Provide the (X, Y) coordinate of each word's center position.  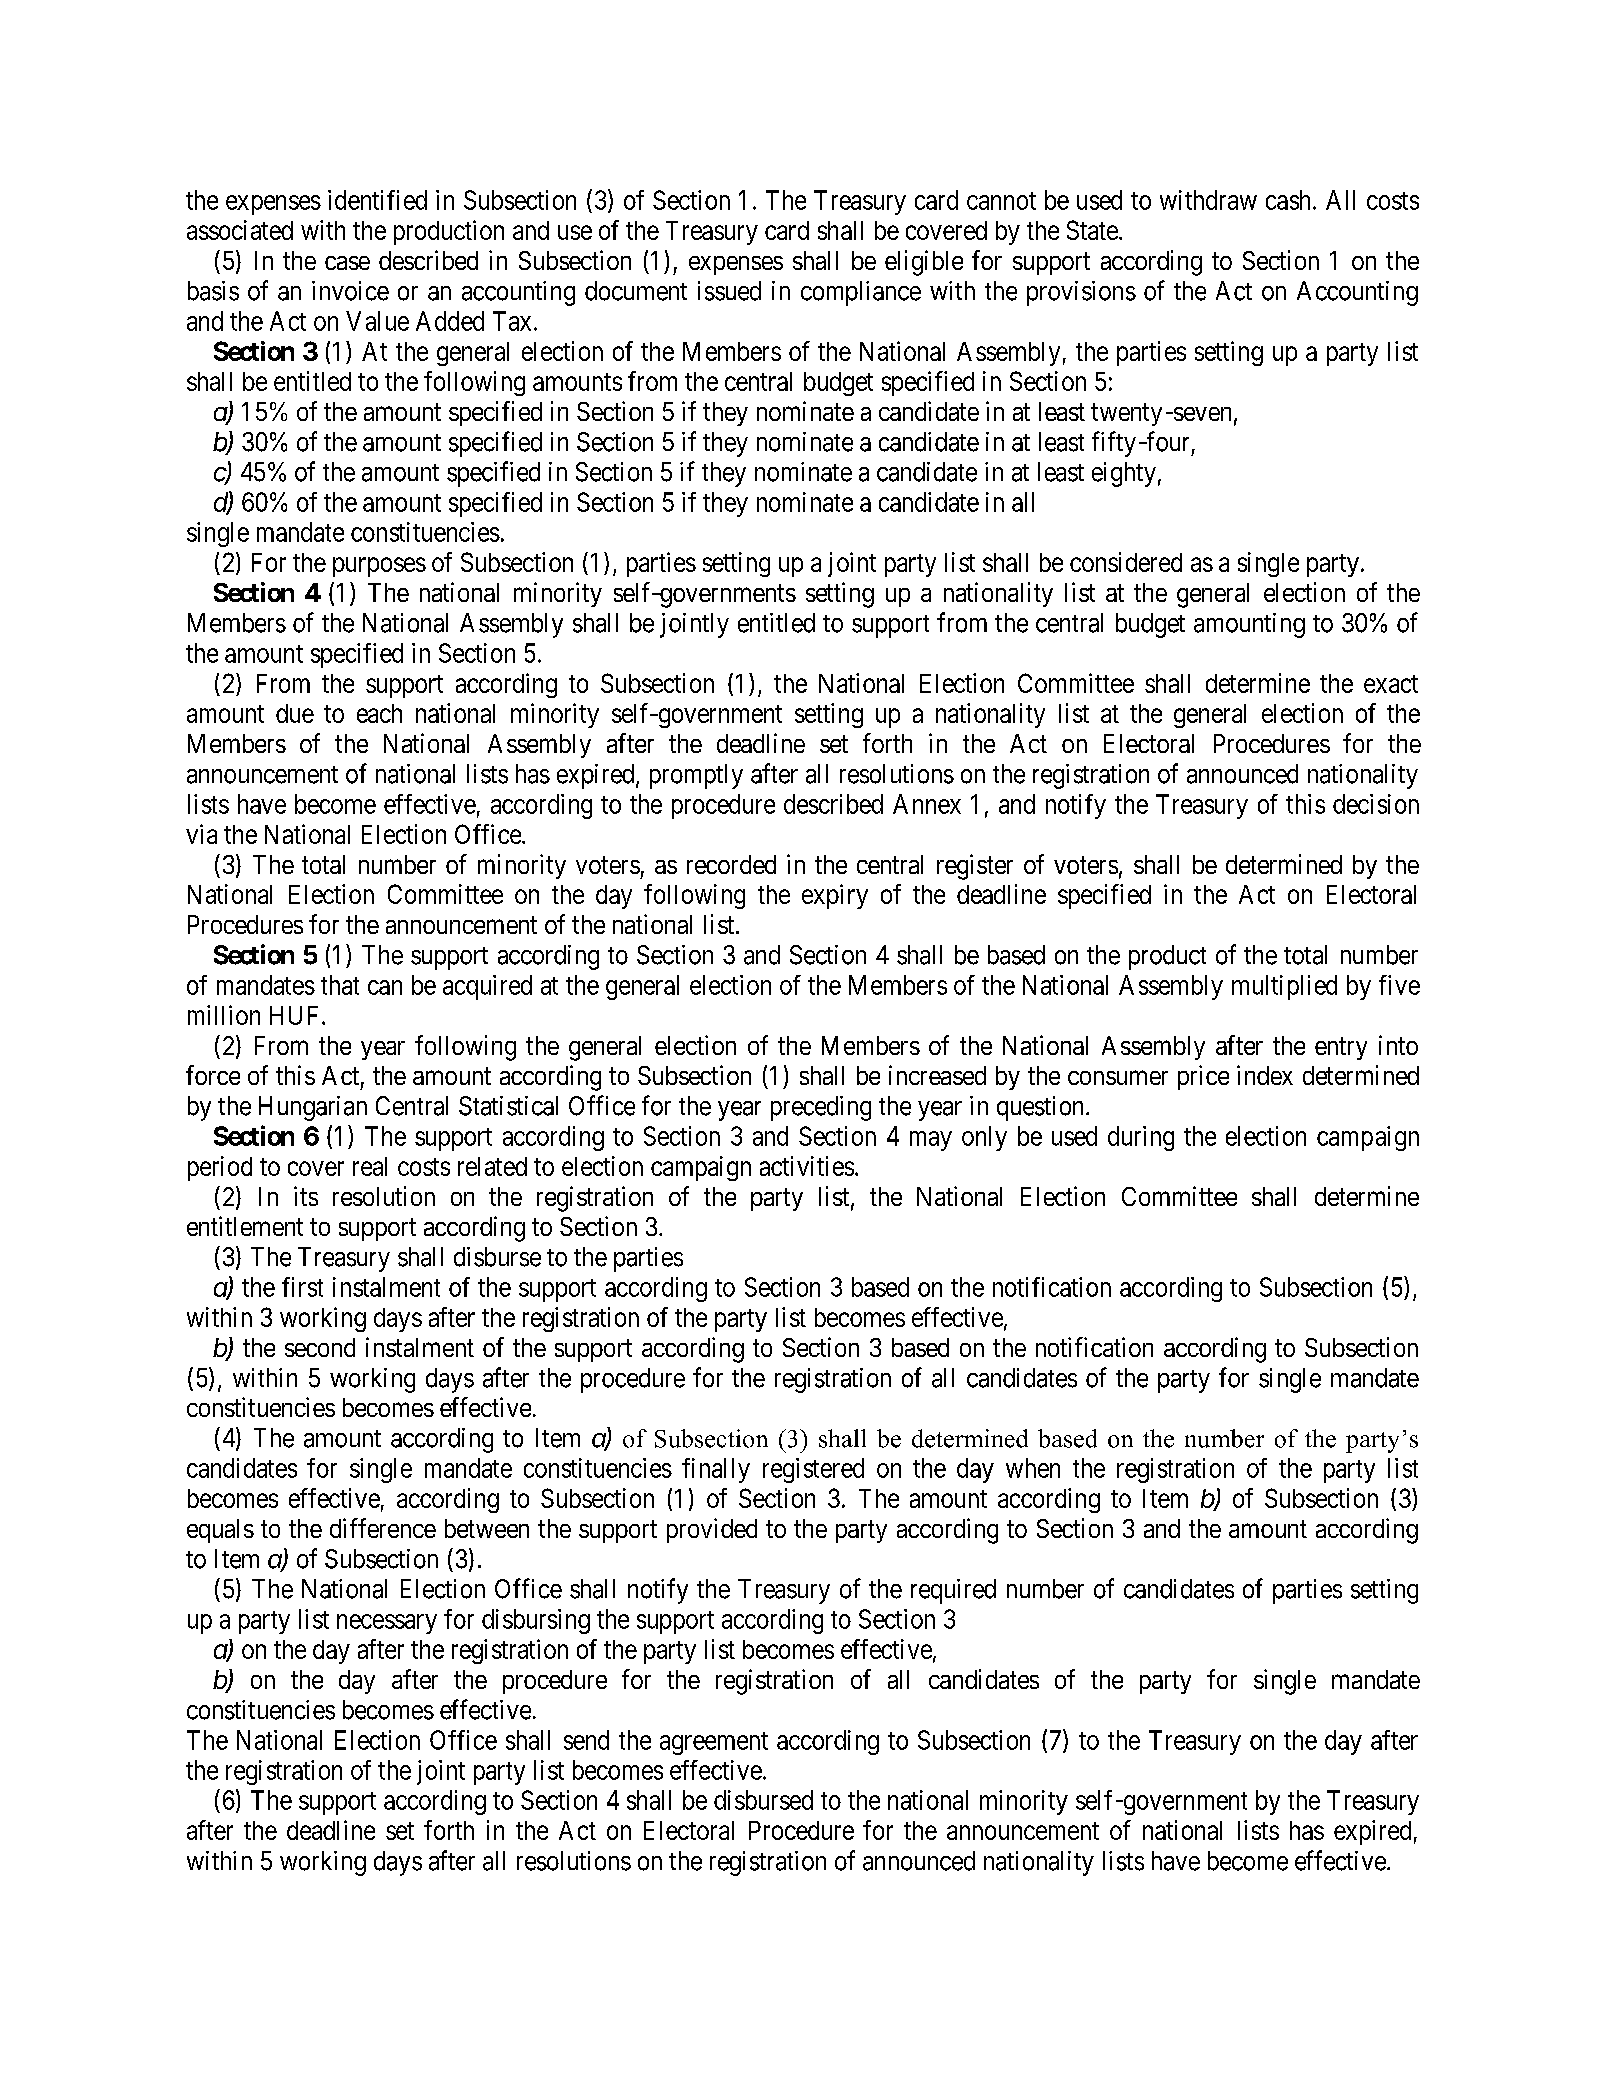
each (379, 713)
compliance (861, 293)
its (306, 1196)
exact (1391, 684)
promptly (696, 776)
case (347, 263)
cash (1288, 200)
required (953, 1591)
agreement (714, 1743)
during (1141, 1138)
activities (807, 1166)
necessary (387, 1624)
